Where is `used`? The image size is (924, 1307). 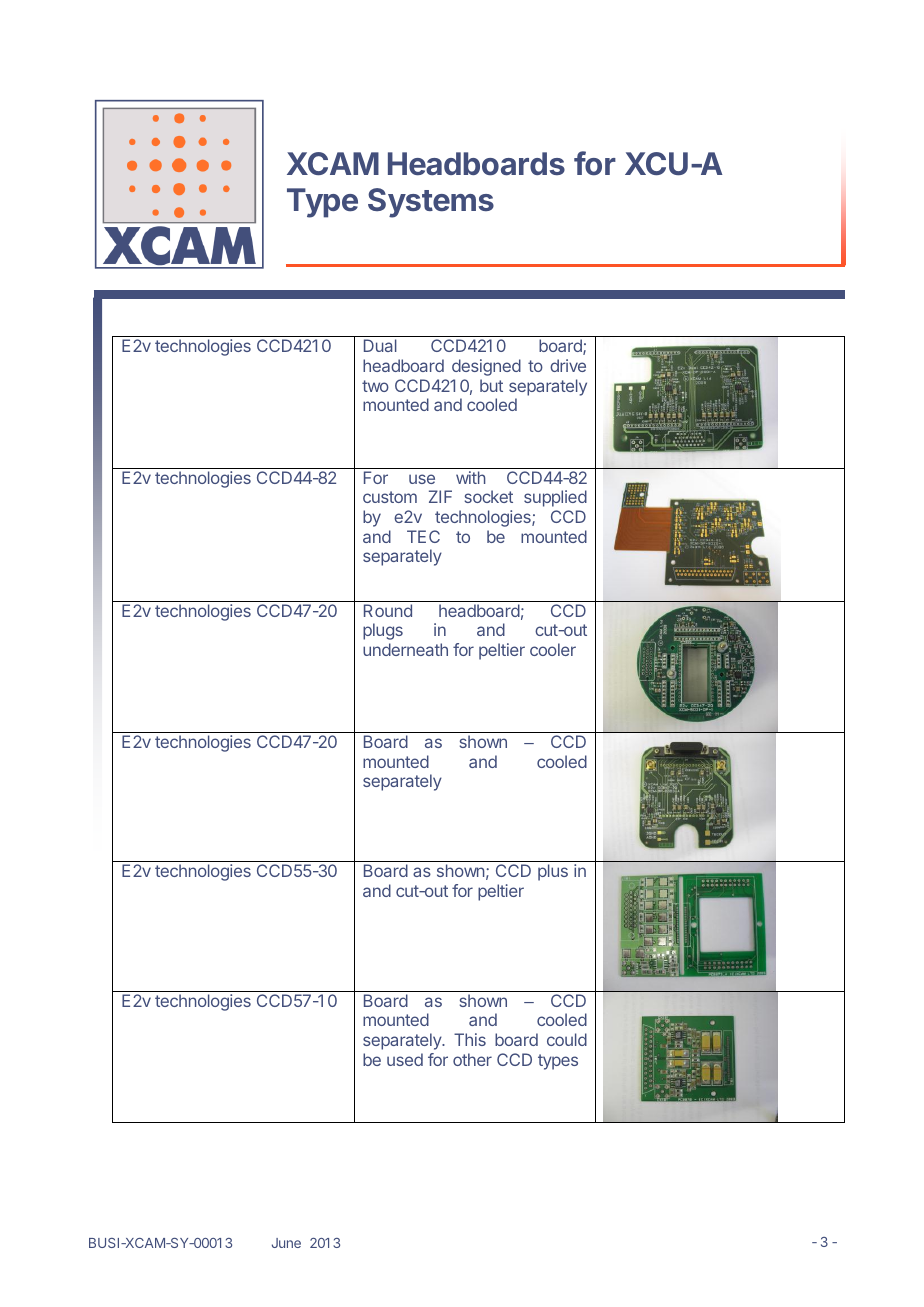 used is located at coordinates (405, 1059).
